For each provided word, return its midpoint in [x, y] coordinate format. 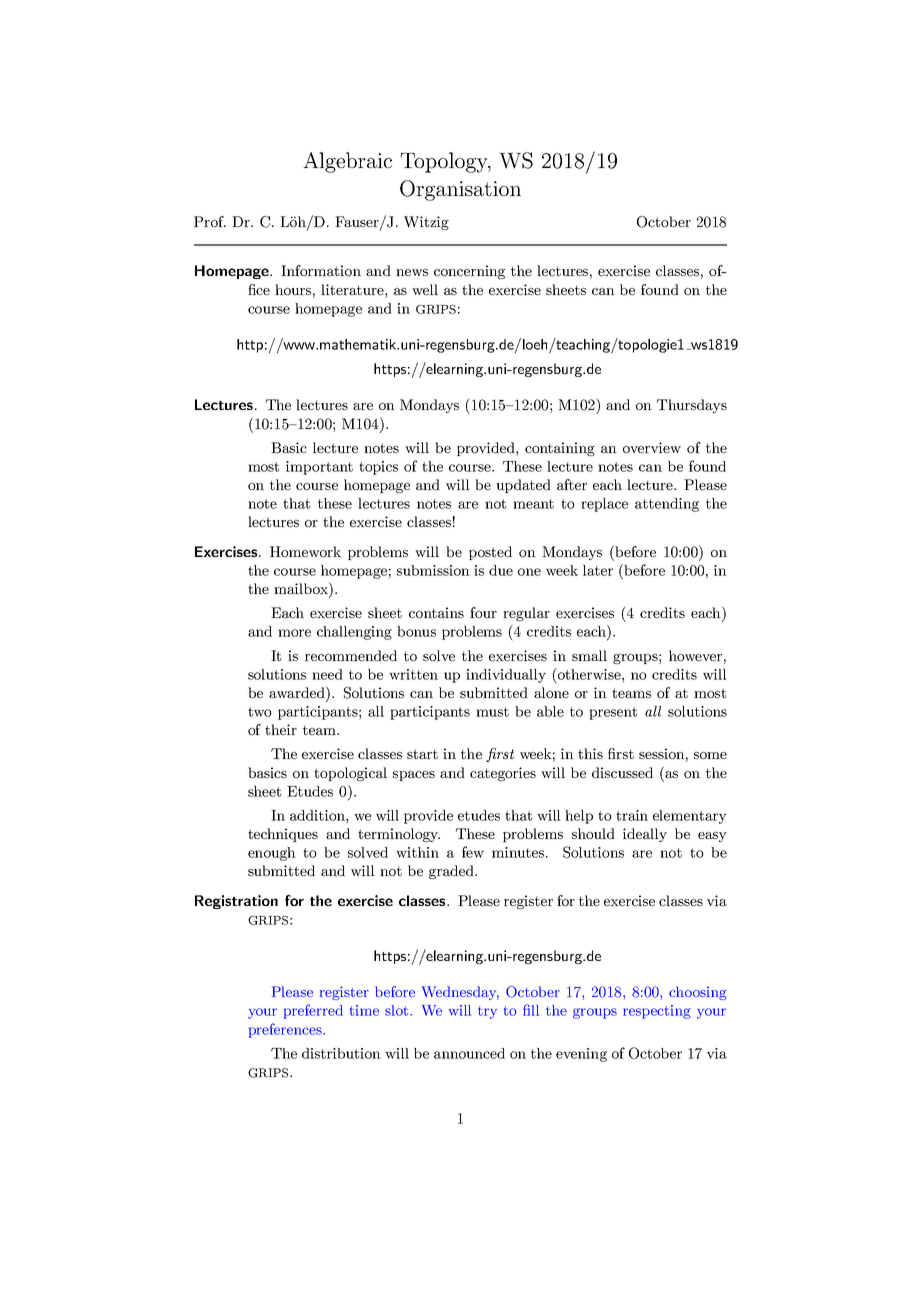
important [319, 468]
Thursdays [692, 406]
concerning [469, 272]
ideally [645, 835]
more [294, 633]
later [598, 570]
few [473, 852]
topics [378, 468]
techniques [283, 835]
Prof [210, 221]
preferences [286, 1030]
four [483, 612]
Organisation [460, 190]
